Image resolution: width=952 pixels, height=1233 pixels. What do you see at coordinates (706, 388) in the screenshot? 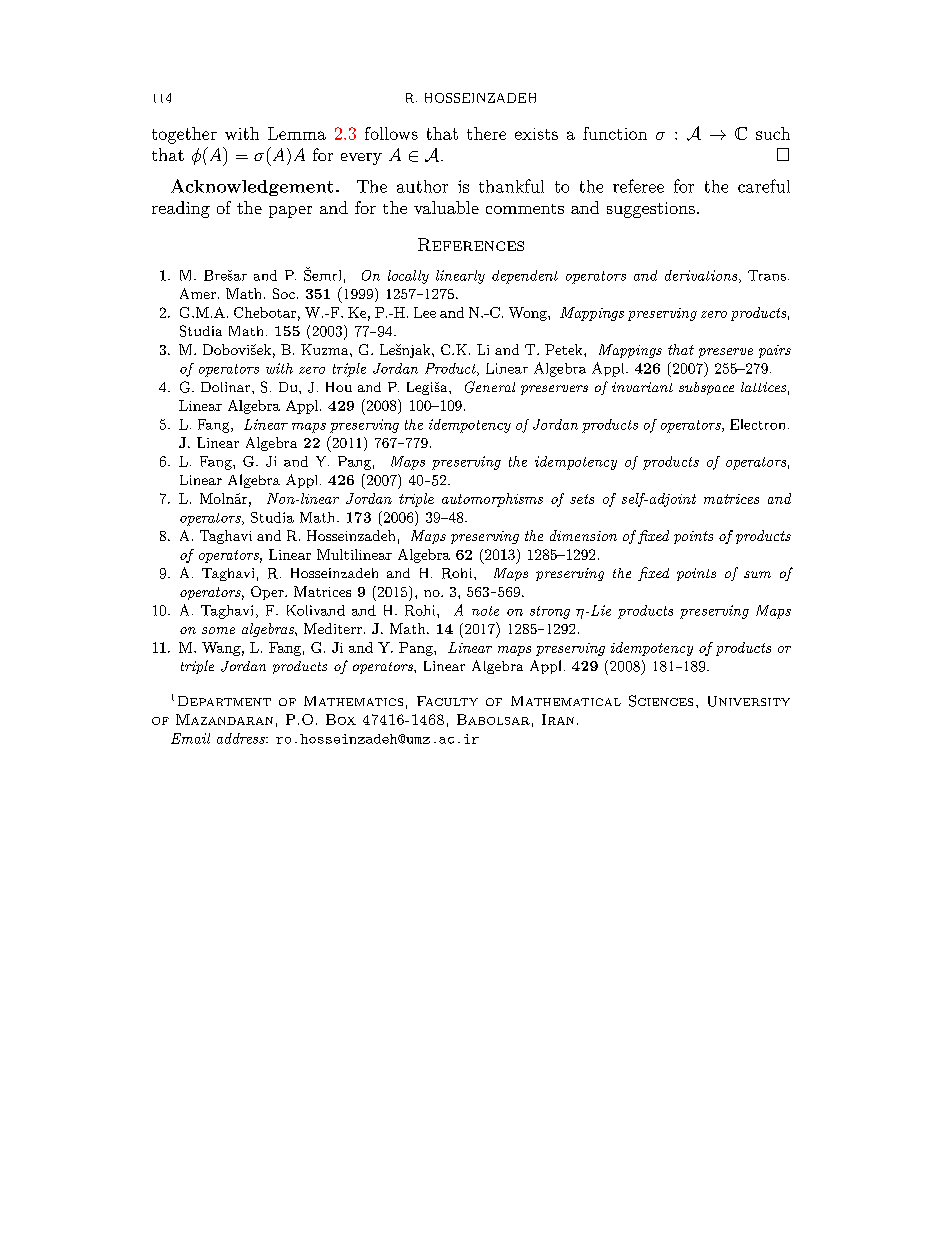
I see `subspace` at bounding box center [706, 388].
